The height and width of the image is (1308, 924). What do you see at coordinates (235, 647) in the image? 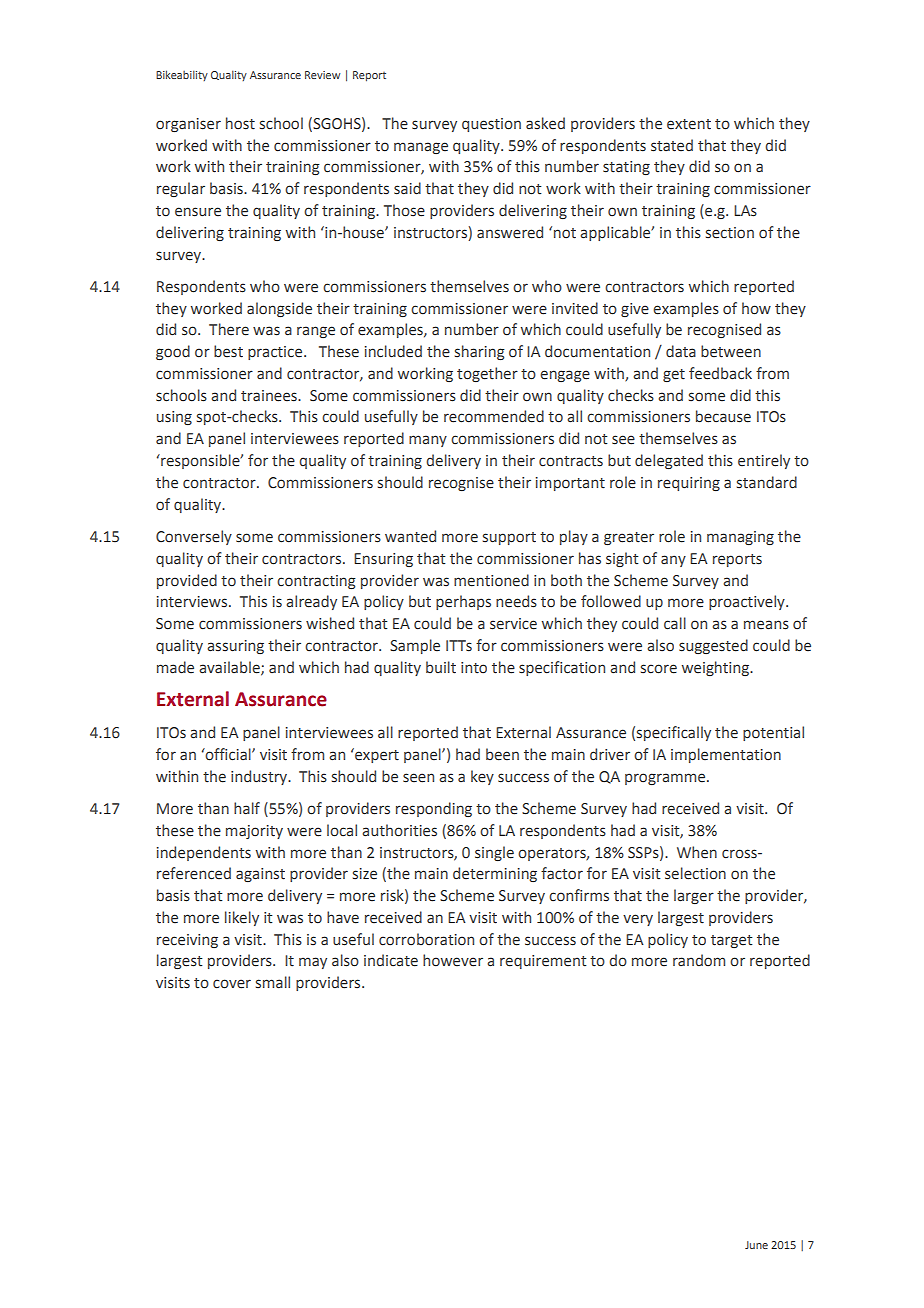
I see `assuring` at bounding box center [235, 647].
